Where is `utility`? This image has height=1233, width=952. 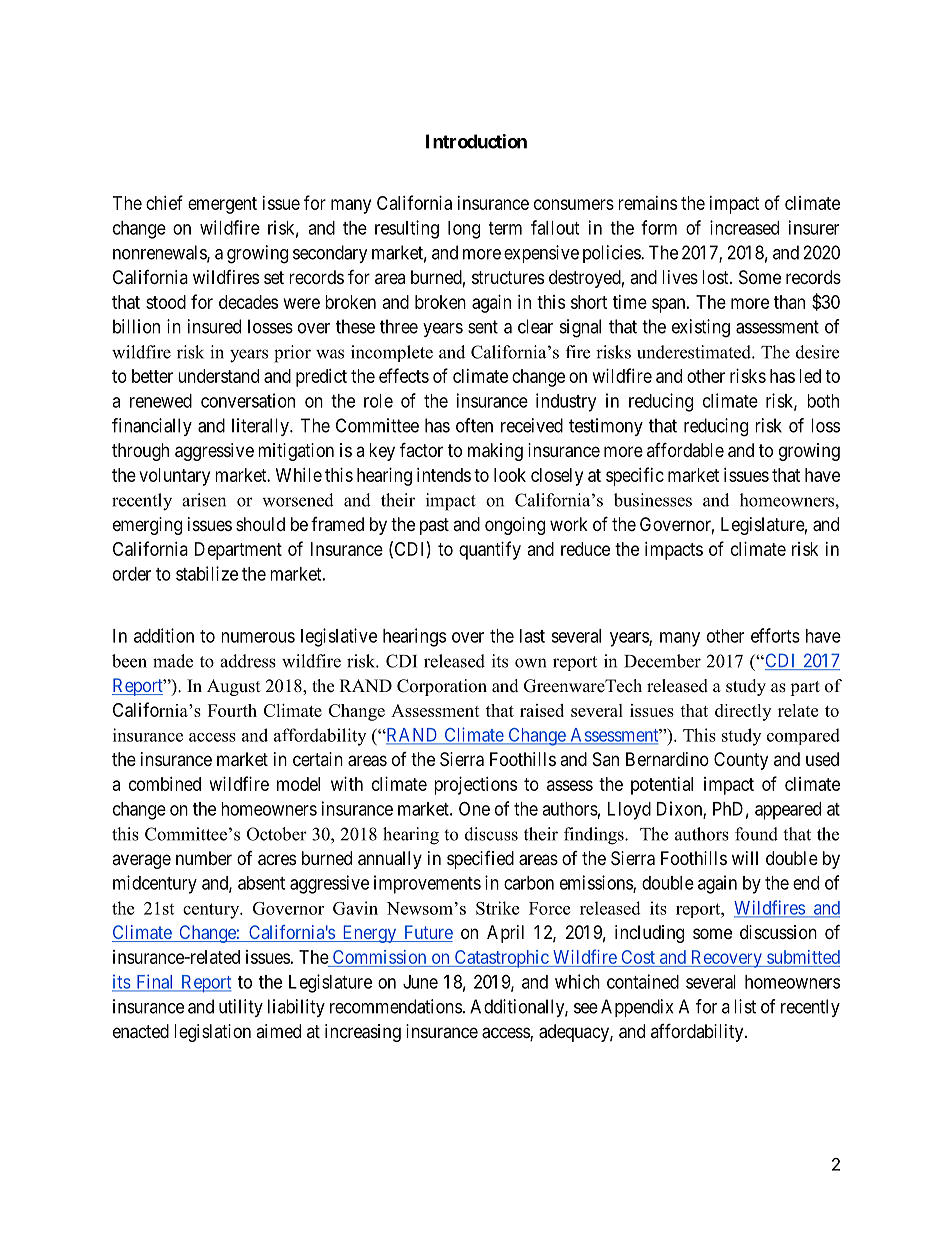
utility is located at coordinates (241, 1008).
